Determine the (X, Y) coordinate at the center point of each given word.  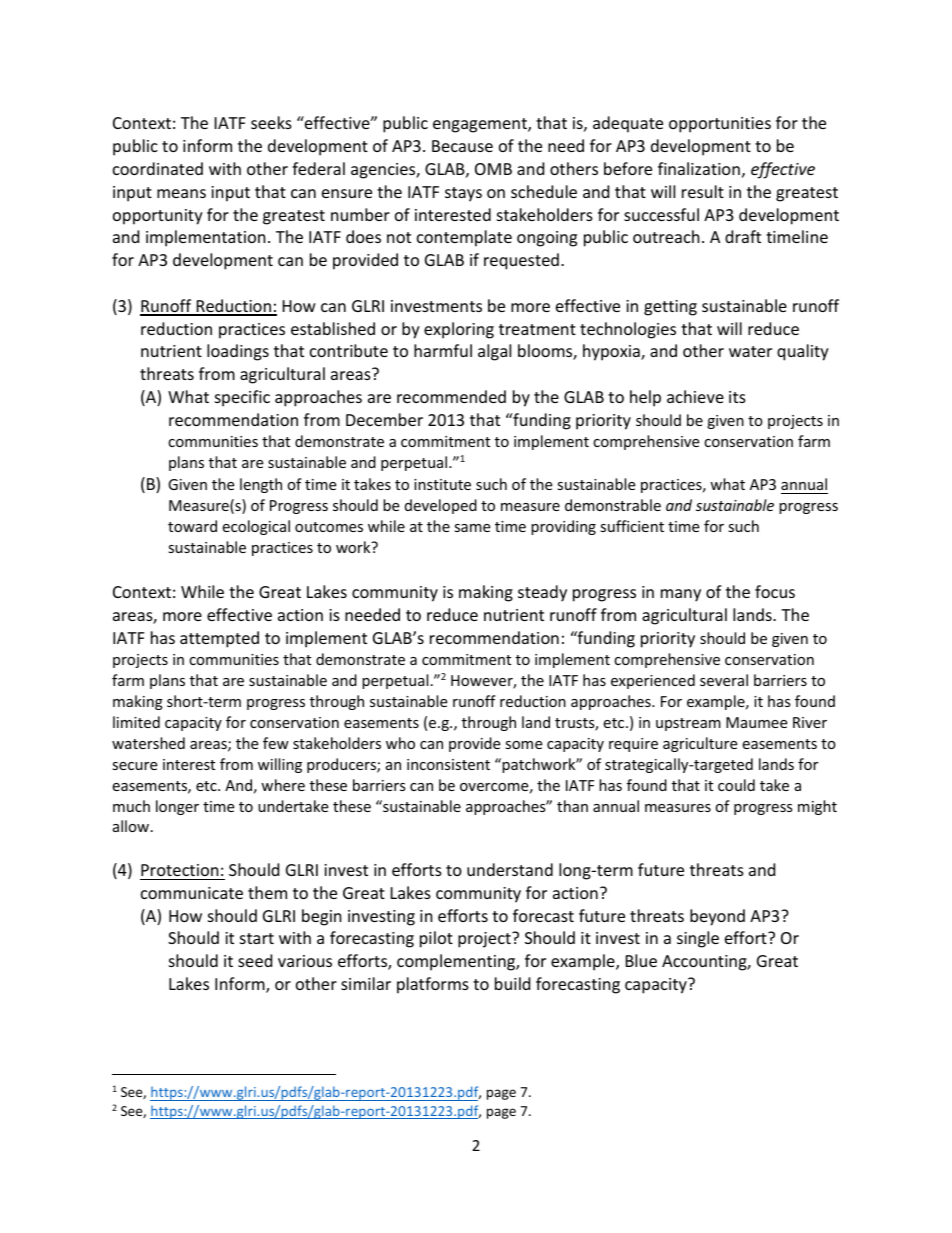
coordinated (158, 168)
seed (255, 960)
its (737, 397)
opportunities (720, 125)
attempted (219, 639)
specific (242, 398)
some (523, 745)
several (724, 680)
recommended (451, 396)
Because (462, 146)
